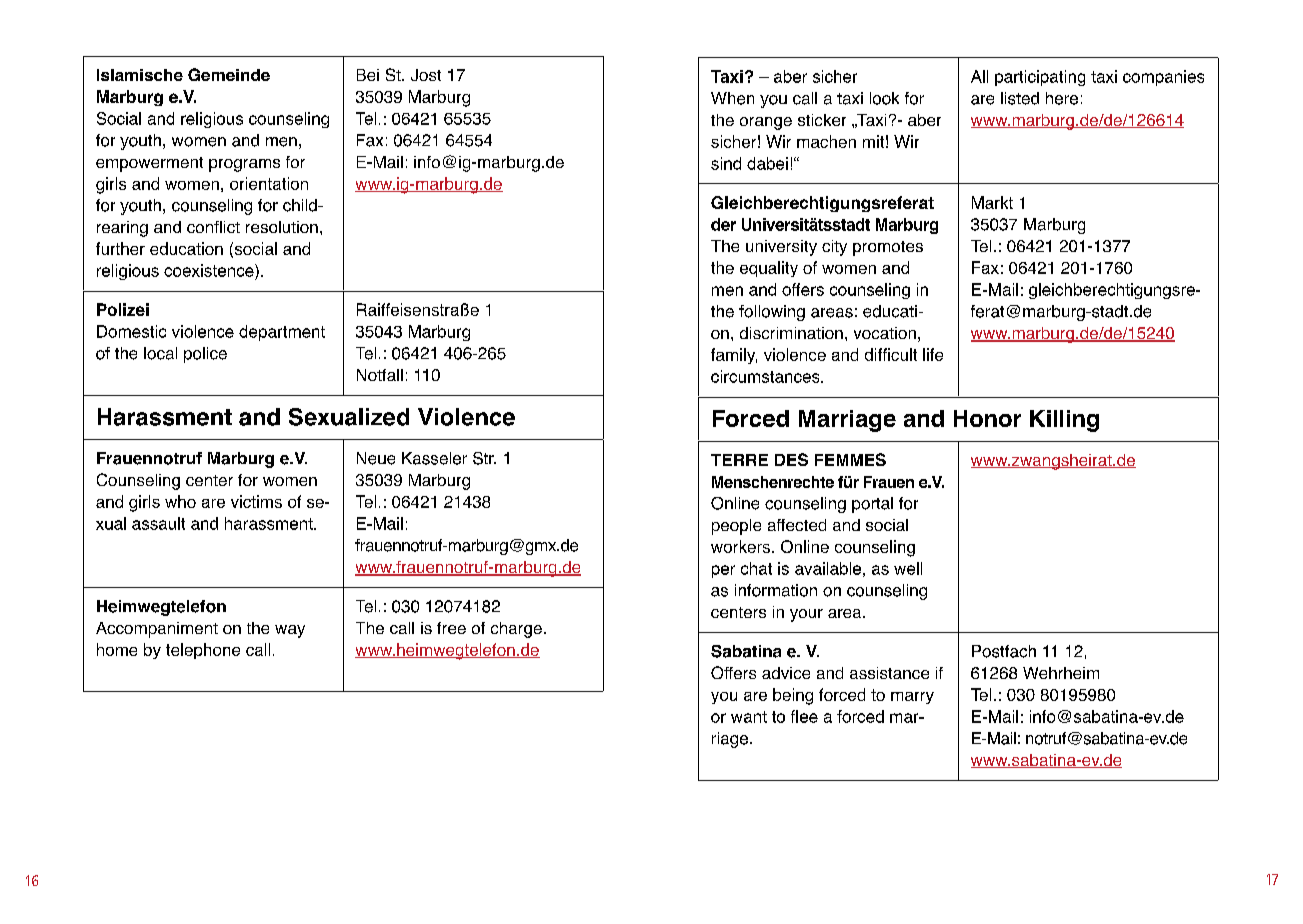 The width and height of the image is (1303, 924). I want to click on When, so click(732, 98).
